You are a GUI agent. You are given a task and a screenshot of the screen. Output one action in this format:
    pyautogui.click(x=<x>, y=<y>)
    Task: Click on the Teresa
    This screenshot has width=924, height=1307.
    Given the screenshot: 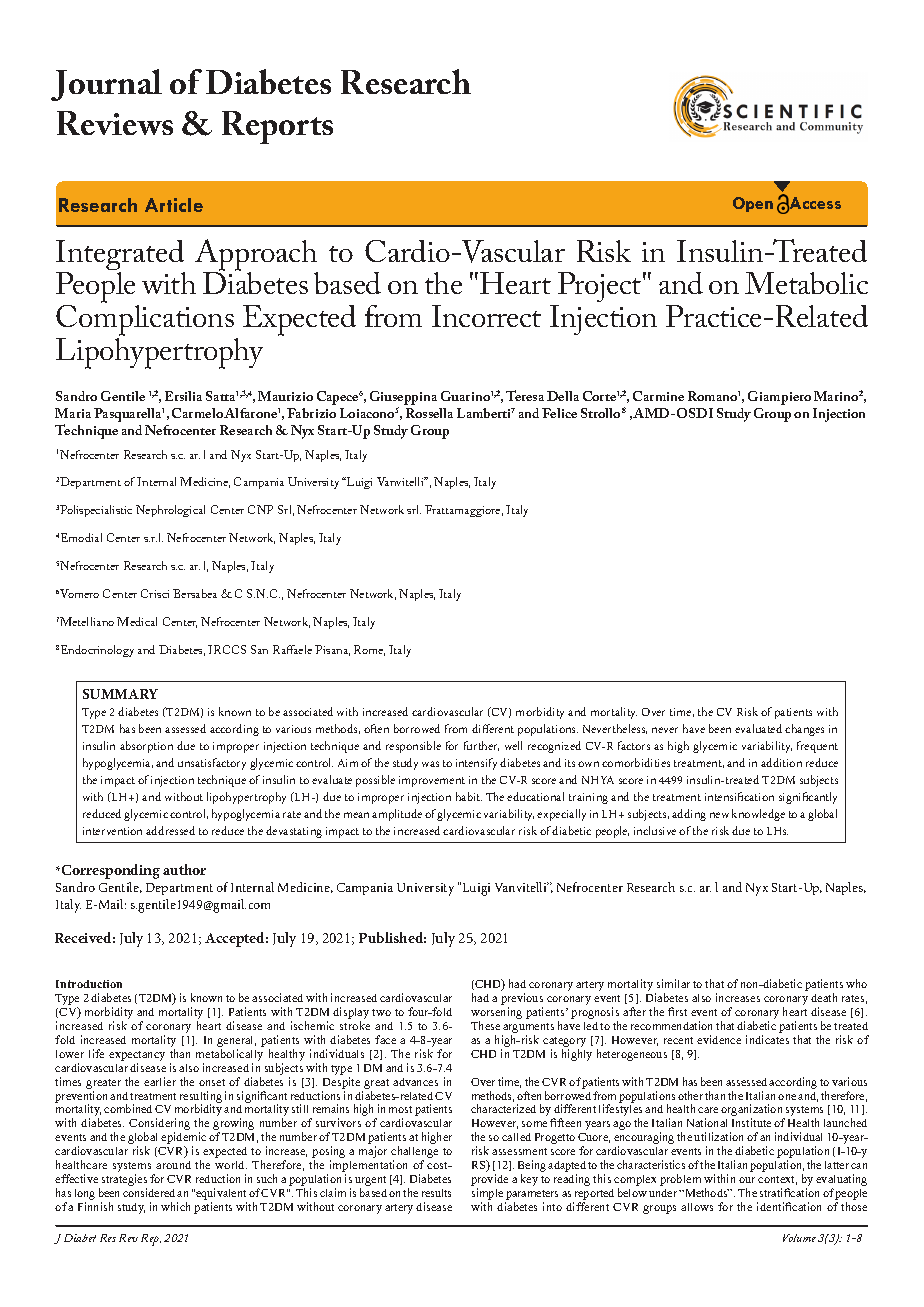 What is the action you would take?
    pyautogui.click(x=525, y=395)
